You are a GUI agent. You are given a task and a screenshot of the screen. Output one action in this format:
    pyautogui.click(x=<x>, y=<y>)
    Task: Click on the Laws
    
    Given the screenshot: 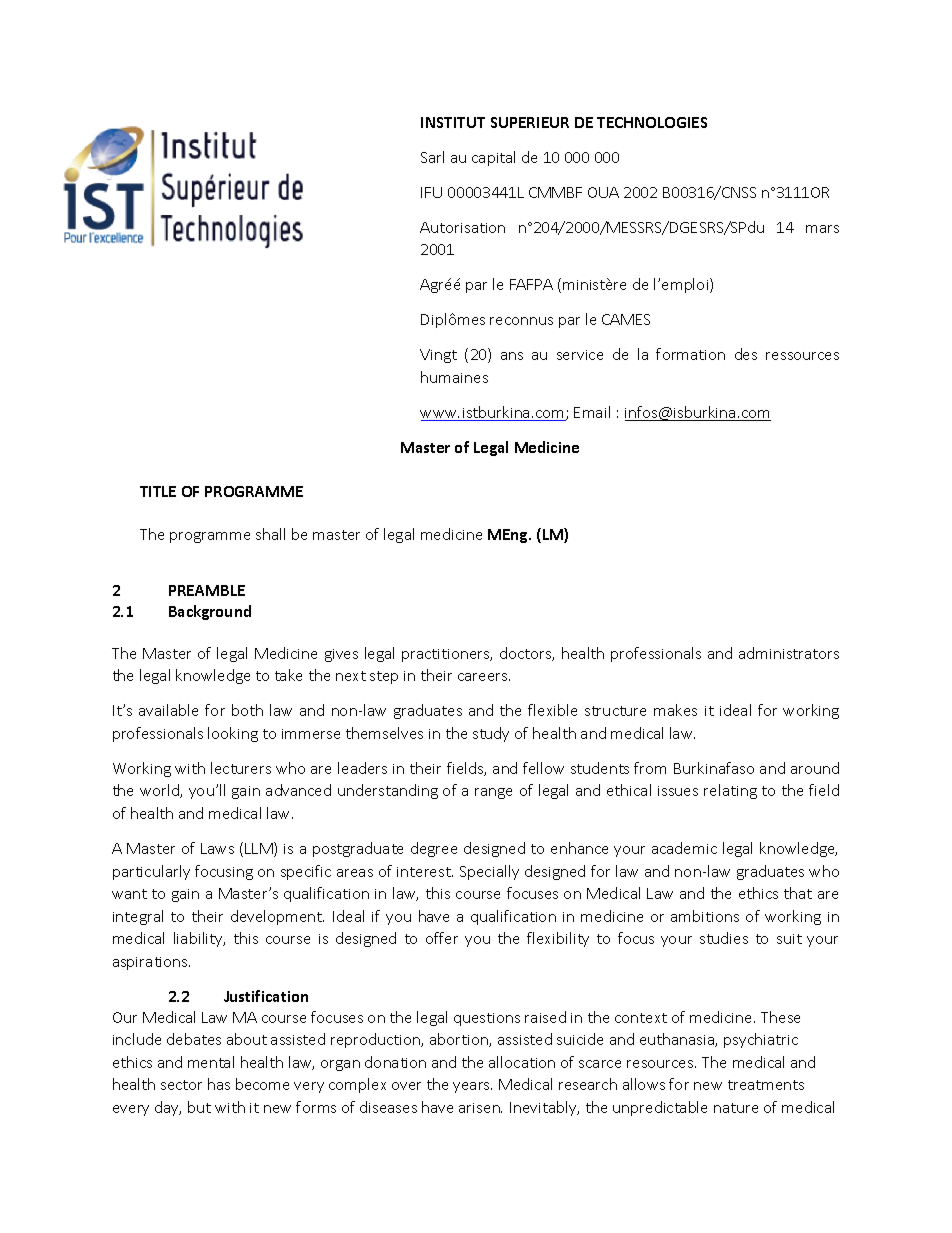 What is the action you would take?
    pyautogui.click(x=217, y=848)
